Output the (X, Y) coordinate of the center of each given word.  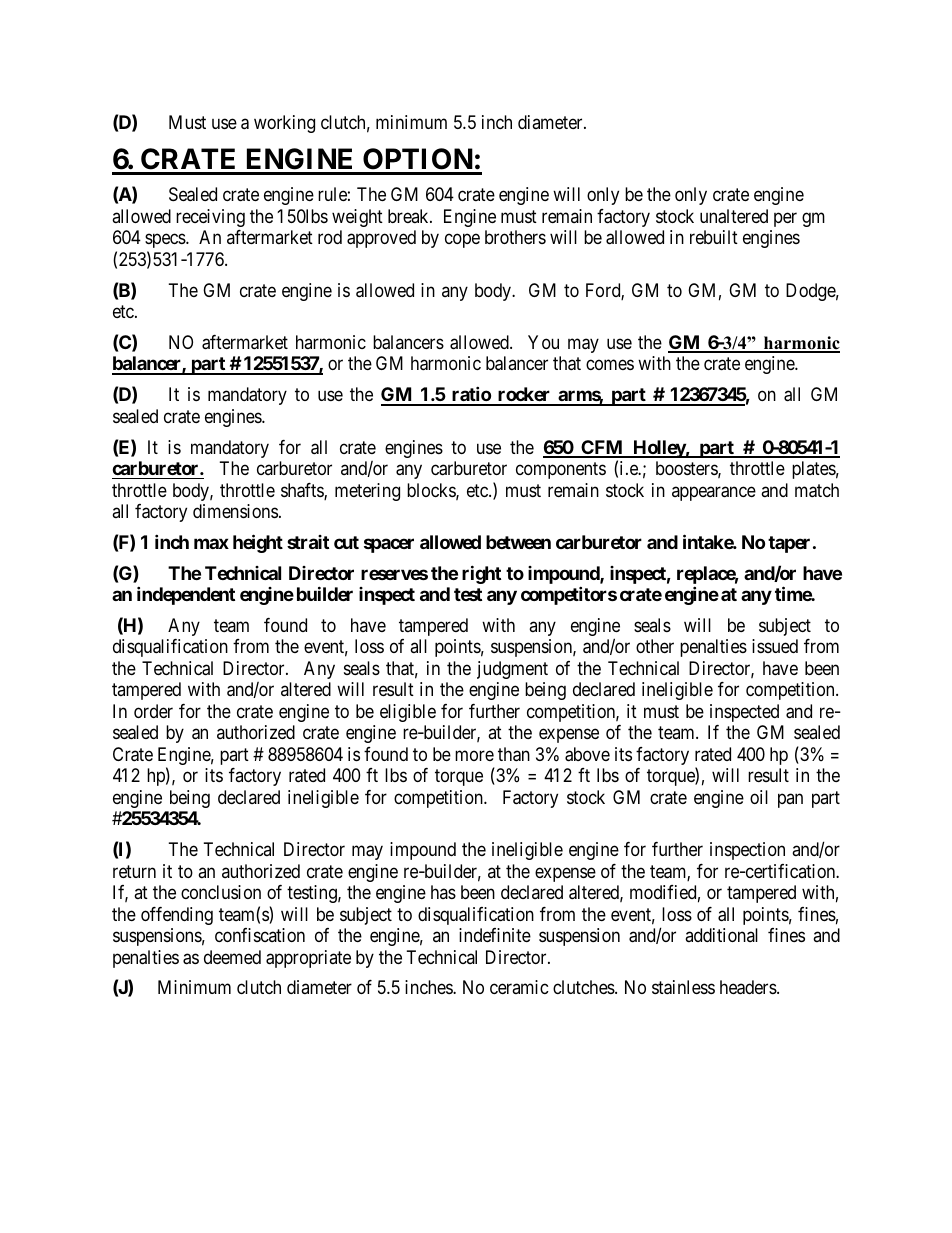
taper (789, 544)
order (153, 711)
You (543, 342)
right (481, 574)
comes (610, 365)
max (211, 543)
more (474, 755)
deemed (232, 957)
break (409, 216)
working (284, 124)
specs (166, 241)
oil (759, 797)
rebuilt (714, 237)
